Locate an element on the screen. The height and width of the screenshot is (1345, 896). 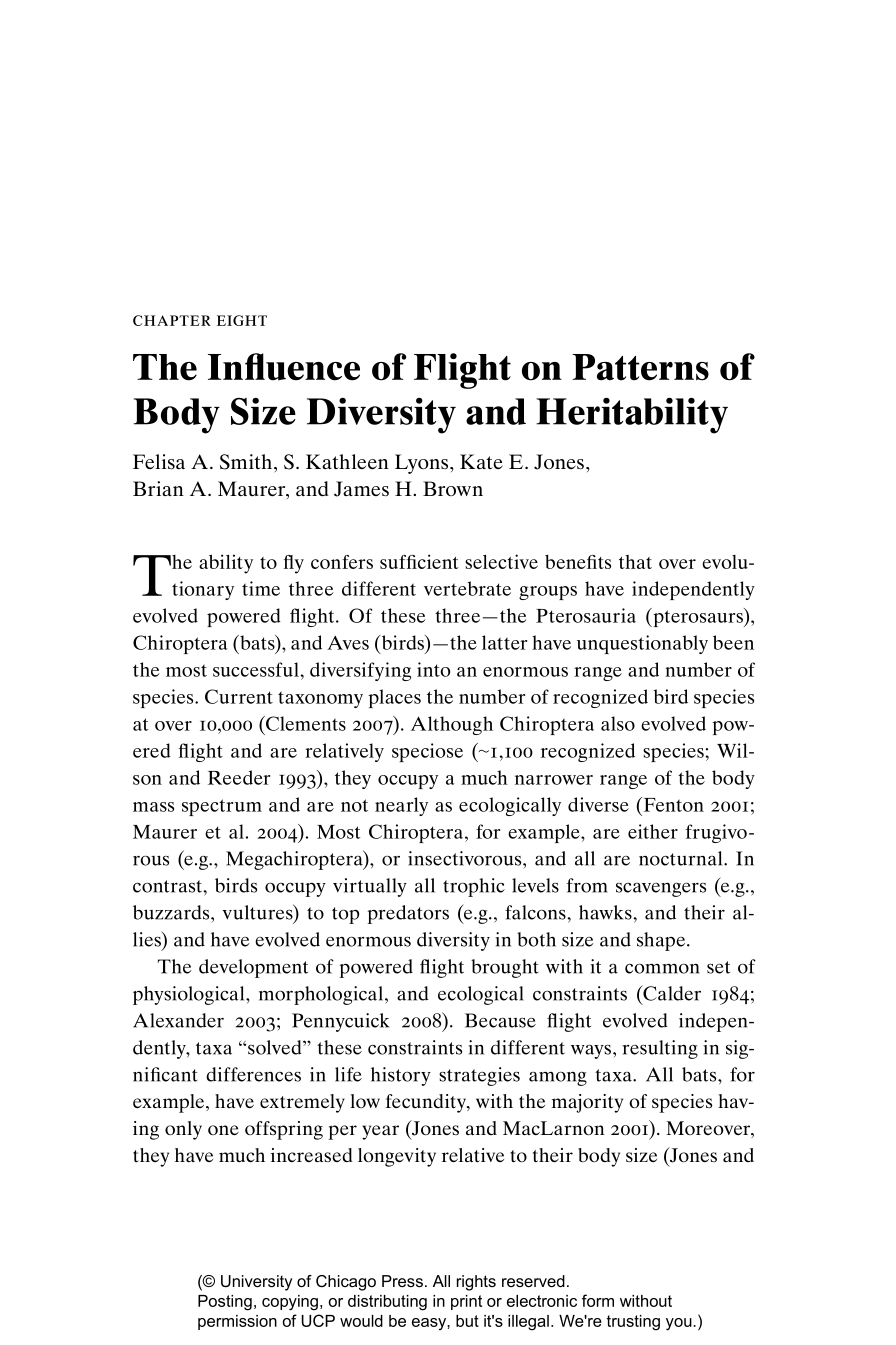
chapter is located at coordinates (172, 320).
